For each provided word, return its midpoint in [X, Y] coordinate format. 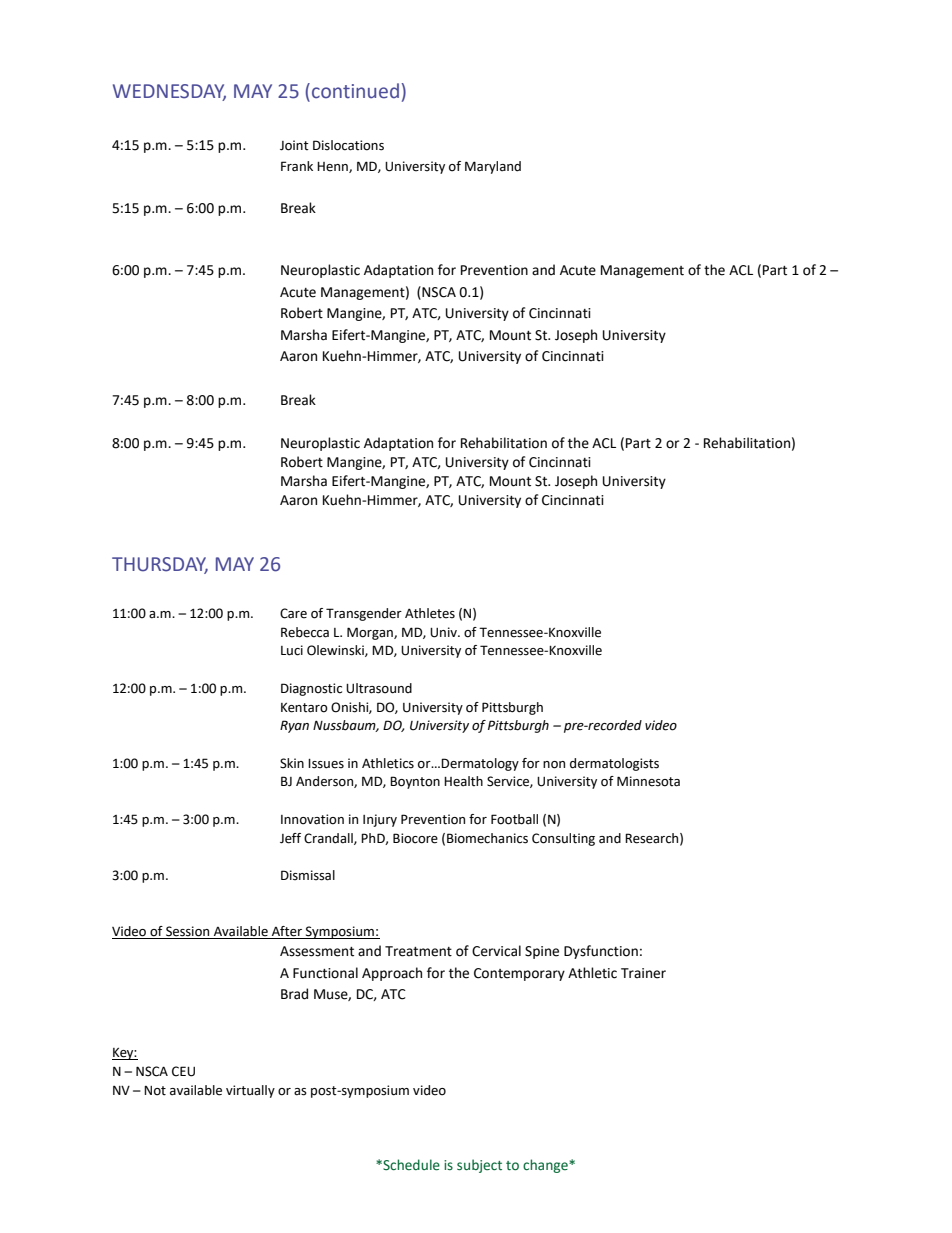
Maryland [493, 167]
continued [355, 91]
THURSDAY [160, 565]
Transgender [364, 614]
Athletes [430, 613]
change [546, 1166]
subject [479, 1166]
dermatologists [614, 764]
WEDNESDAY [169, 92]
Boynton [415, 782]
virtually [250, 1091]
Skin [292, 763]
